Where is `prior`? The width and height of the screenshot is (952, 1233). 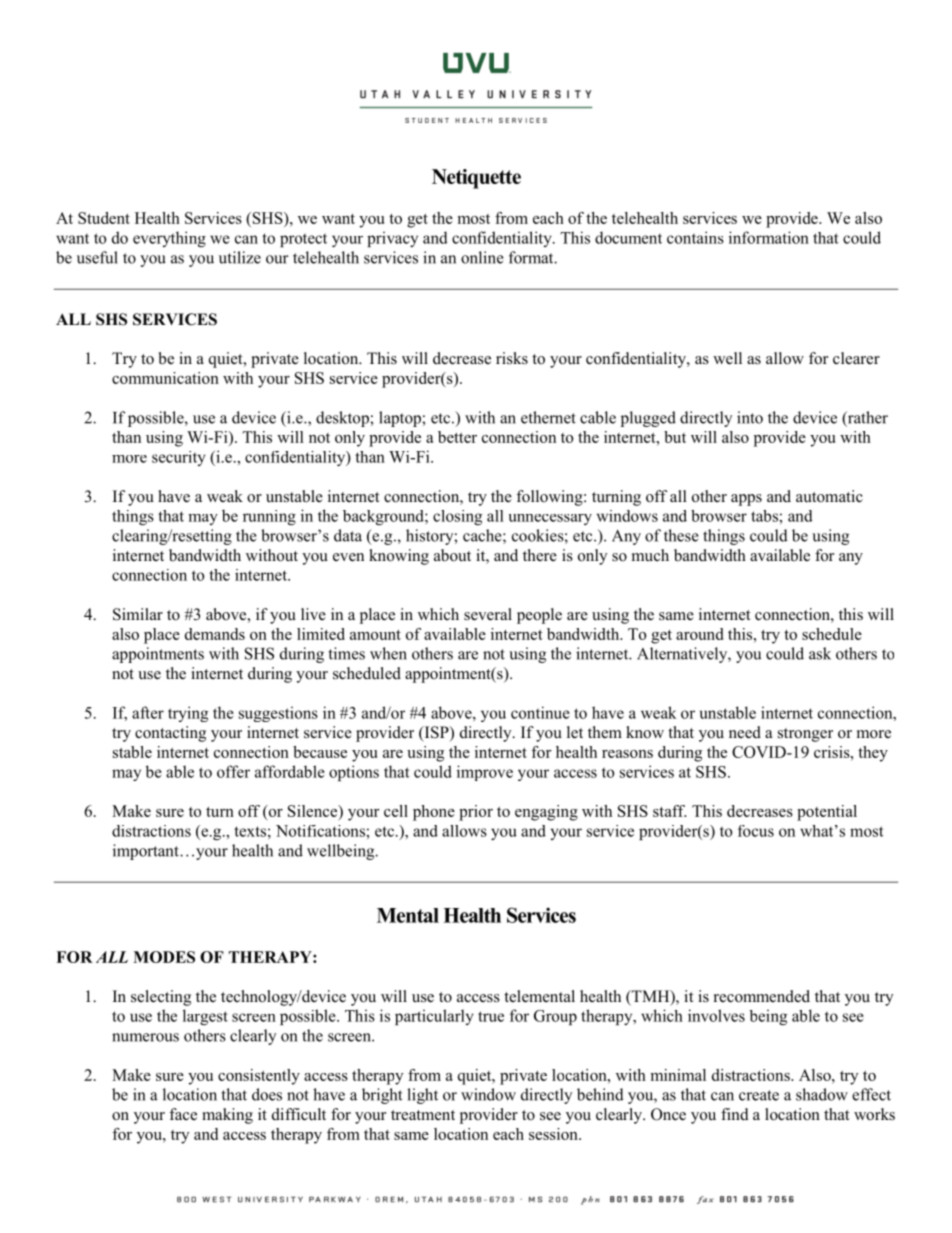 prior is located at coordinates (476, 813).
